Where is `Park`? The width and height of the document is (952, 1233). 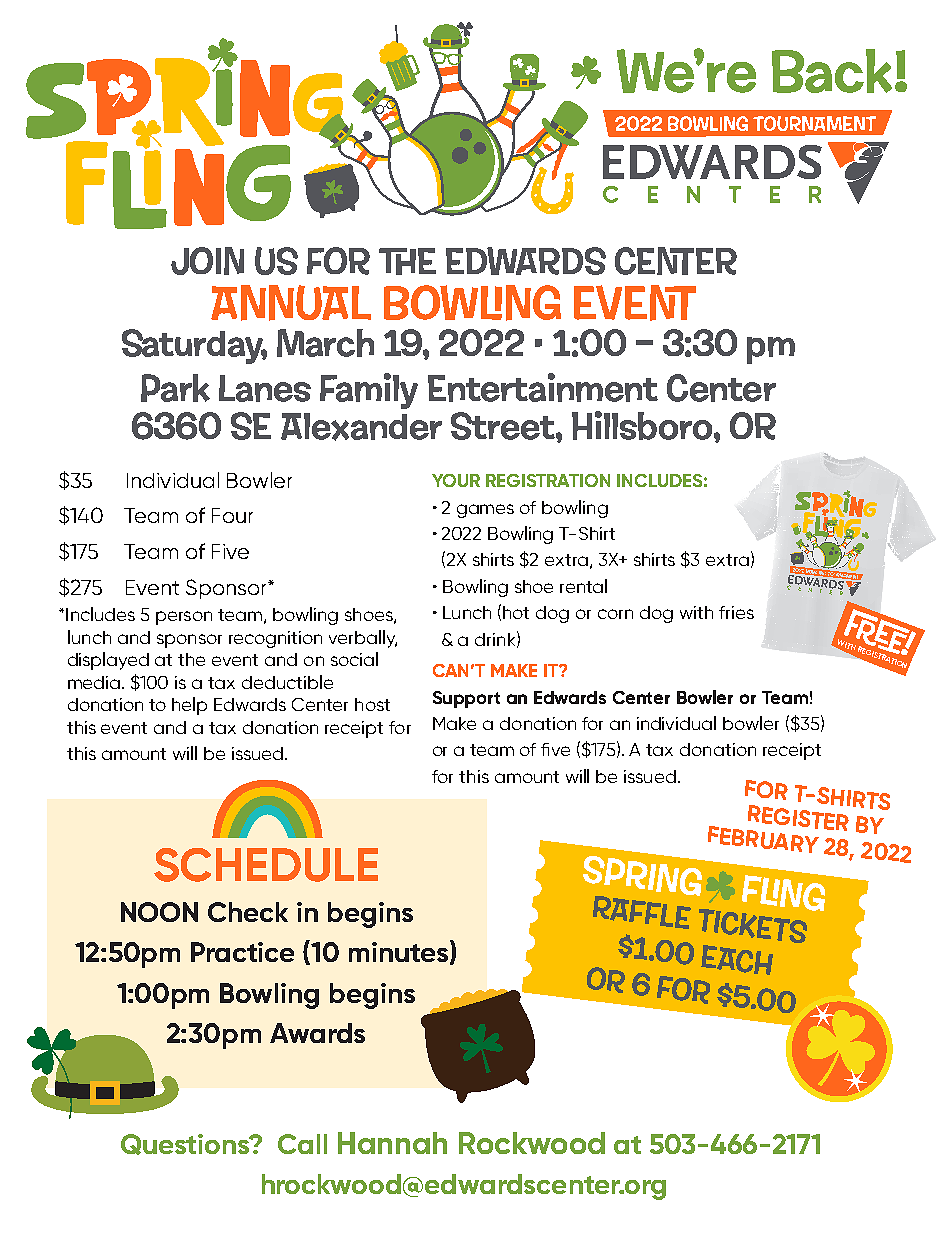
Park is located at coordinates (175, 388).
